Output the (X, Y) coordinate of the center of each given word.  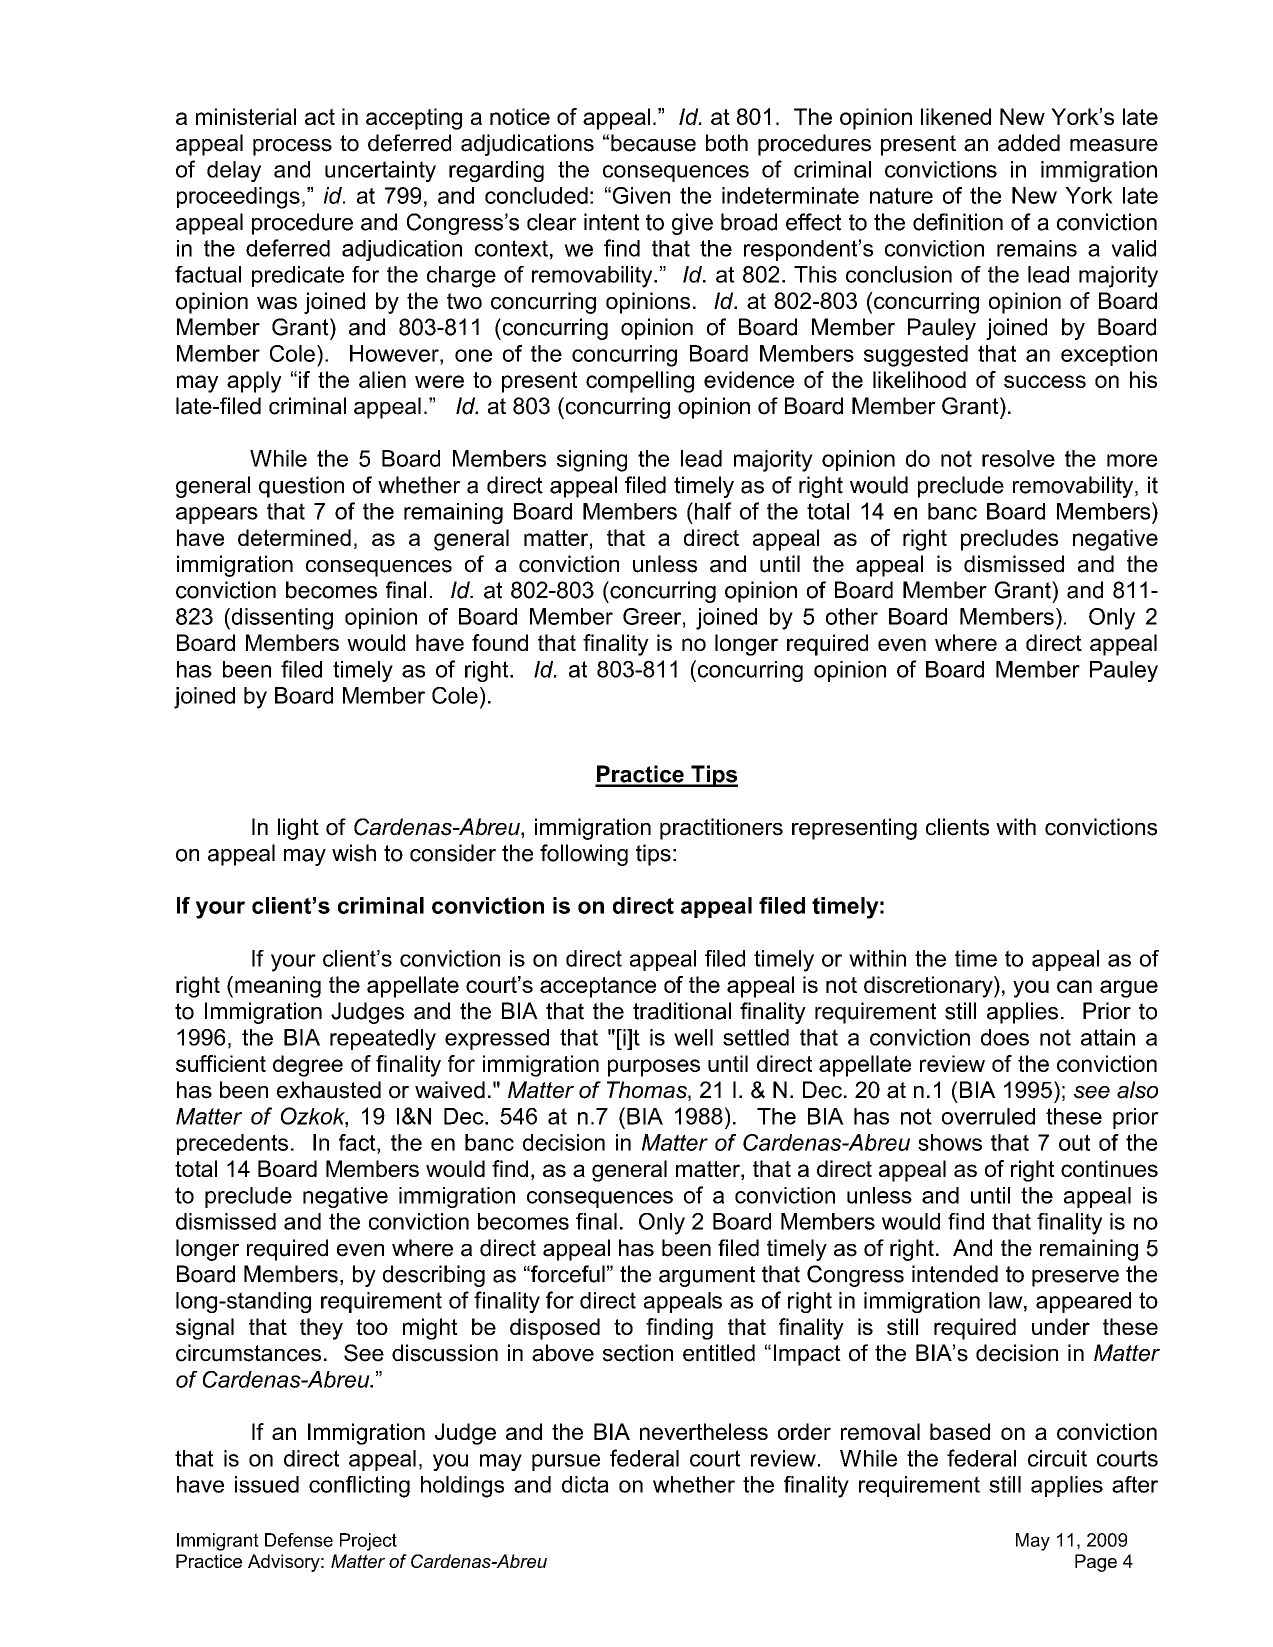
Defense (299, 1540)
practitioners (721, 829)
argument (707, 1276)
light (298, 829)
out (1074, 1142)
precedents (232, 1144)
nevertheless (704, 1431)
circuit (1057, 1458)
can (1074, 986)
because (653, 143)
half (713, 511)
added (1029, 143)
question (301, 487)
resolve (1018, 458)
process (292, 147)
